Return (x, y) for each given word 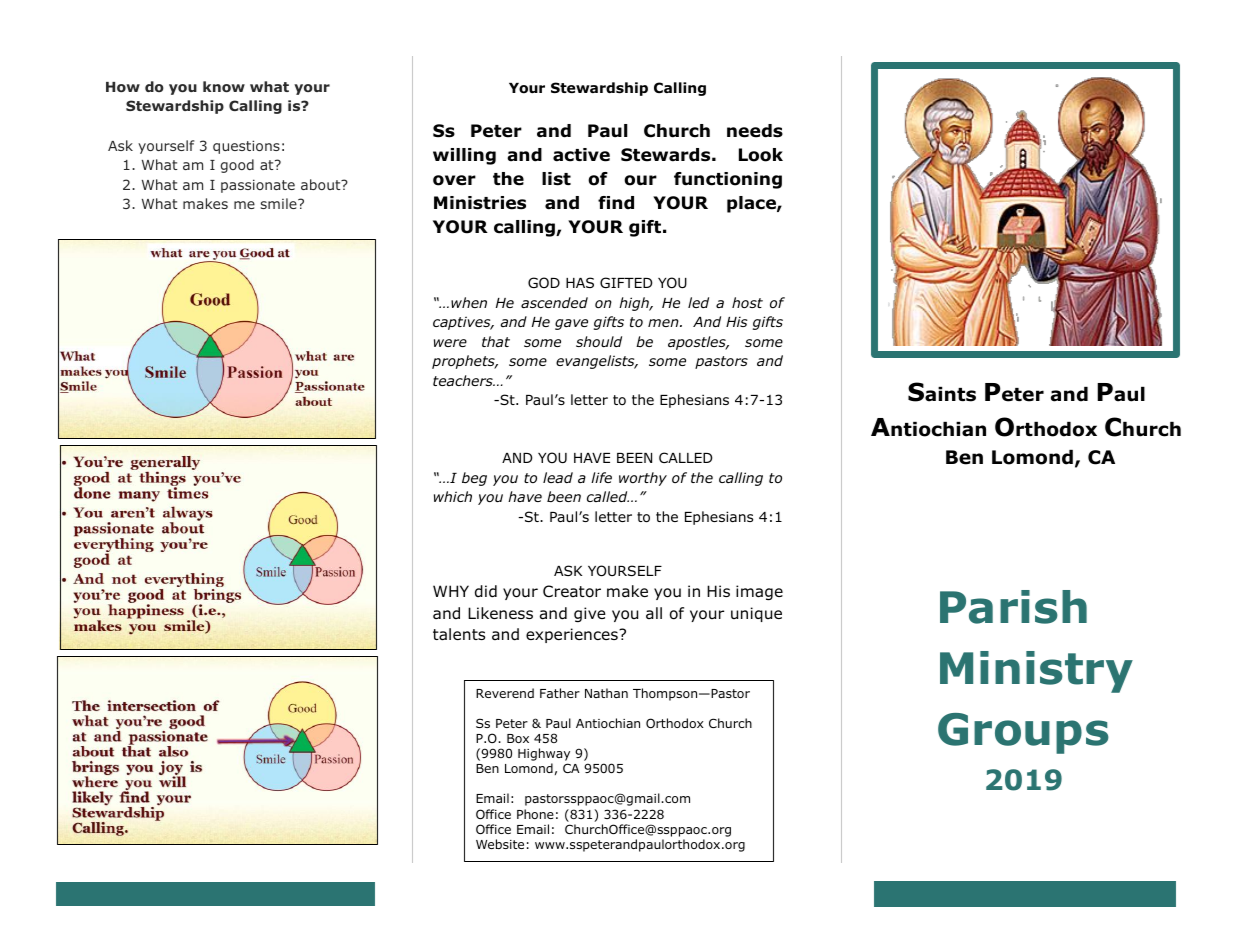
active (581, 155)
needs (755, 131)
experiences (573, 635)
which (453, 496)
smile (280, 203)
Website (500, 844)
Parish (1013, 607)
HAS (580, 282)
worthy (643, 479)
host (747, 302)
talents (459, 634)
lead (558, 477)
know (224, 86)
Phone (535, 814)
